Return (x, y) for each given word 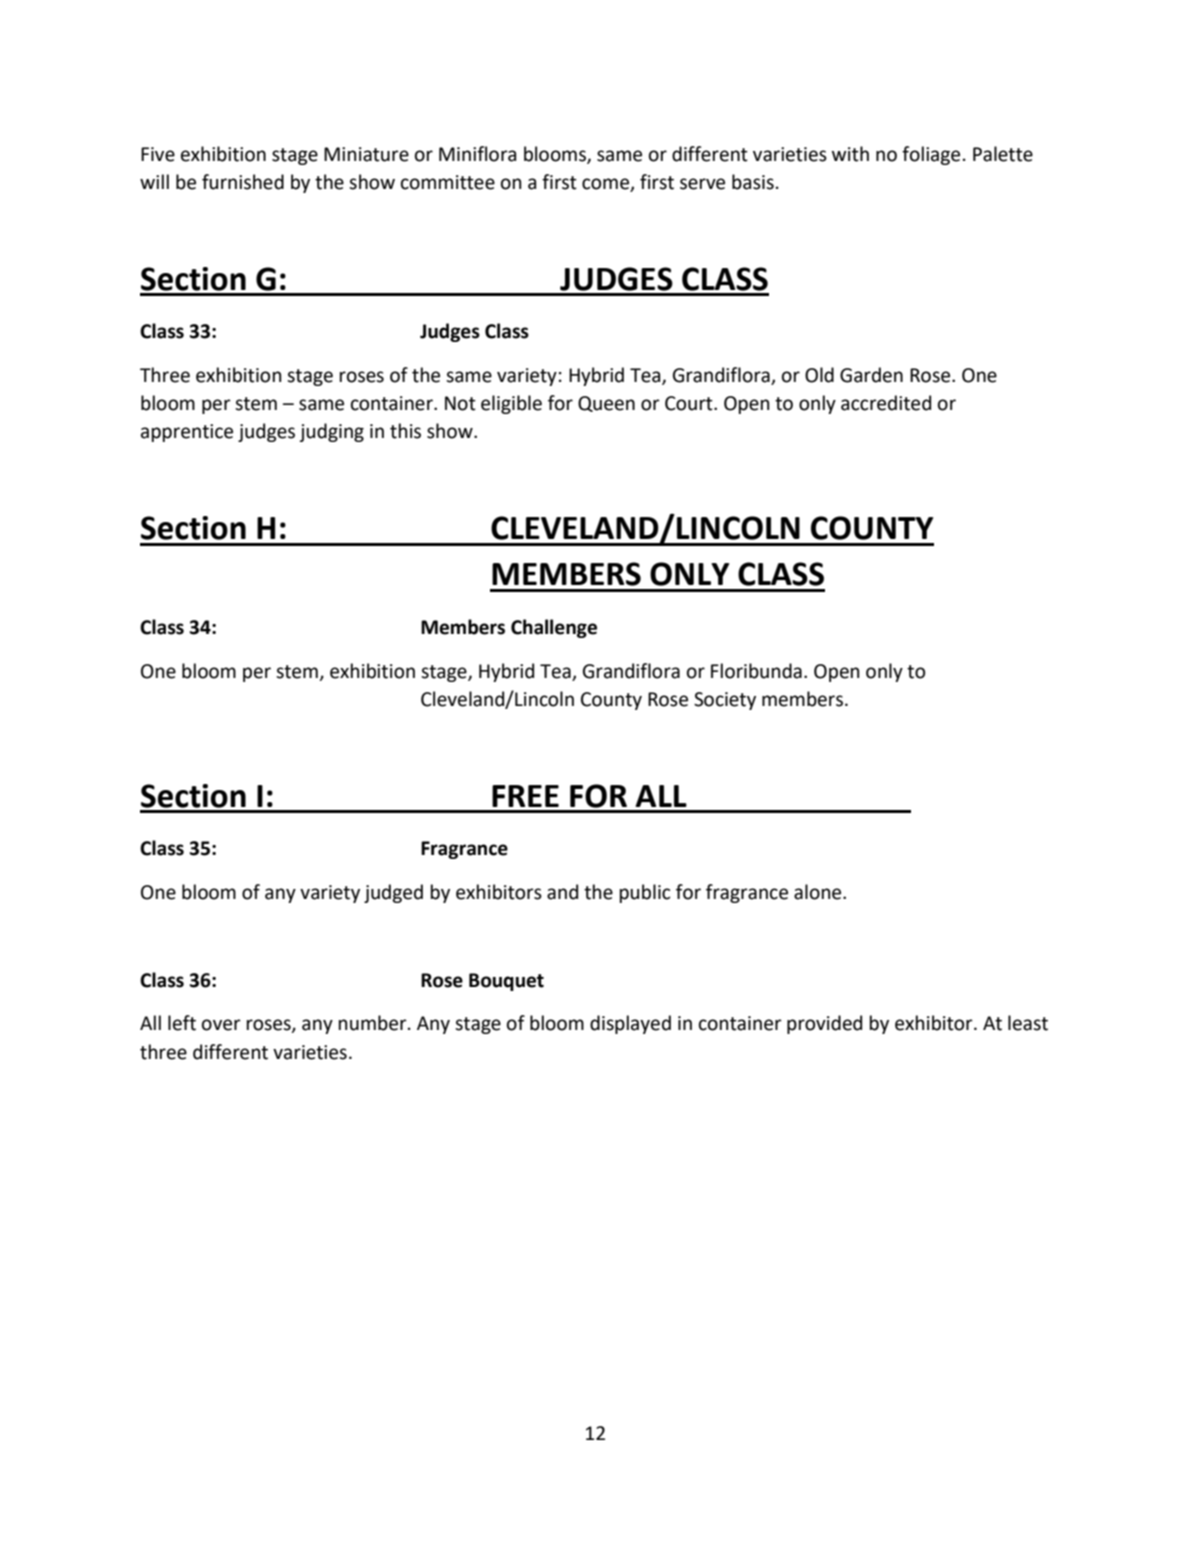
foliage (931, 155)
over (221, 1025)
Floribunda (756, 671)
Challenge (554, 628)
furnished (243, 182)
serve (702, 184)
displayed (630, 1024)
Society (725, 701)
